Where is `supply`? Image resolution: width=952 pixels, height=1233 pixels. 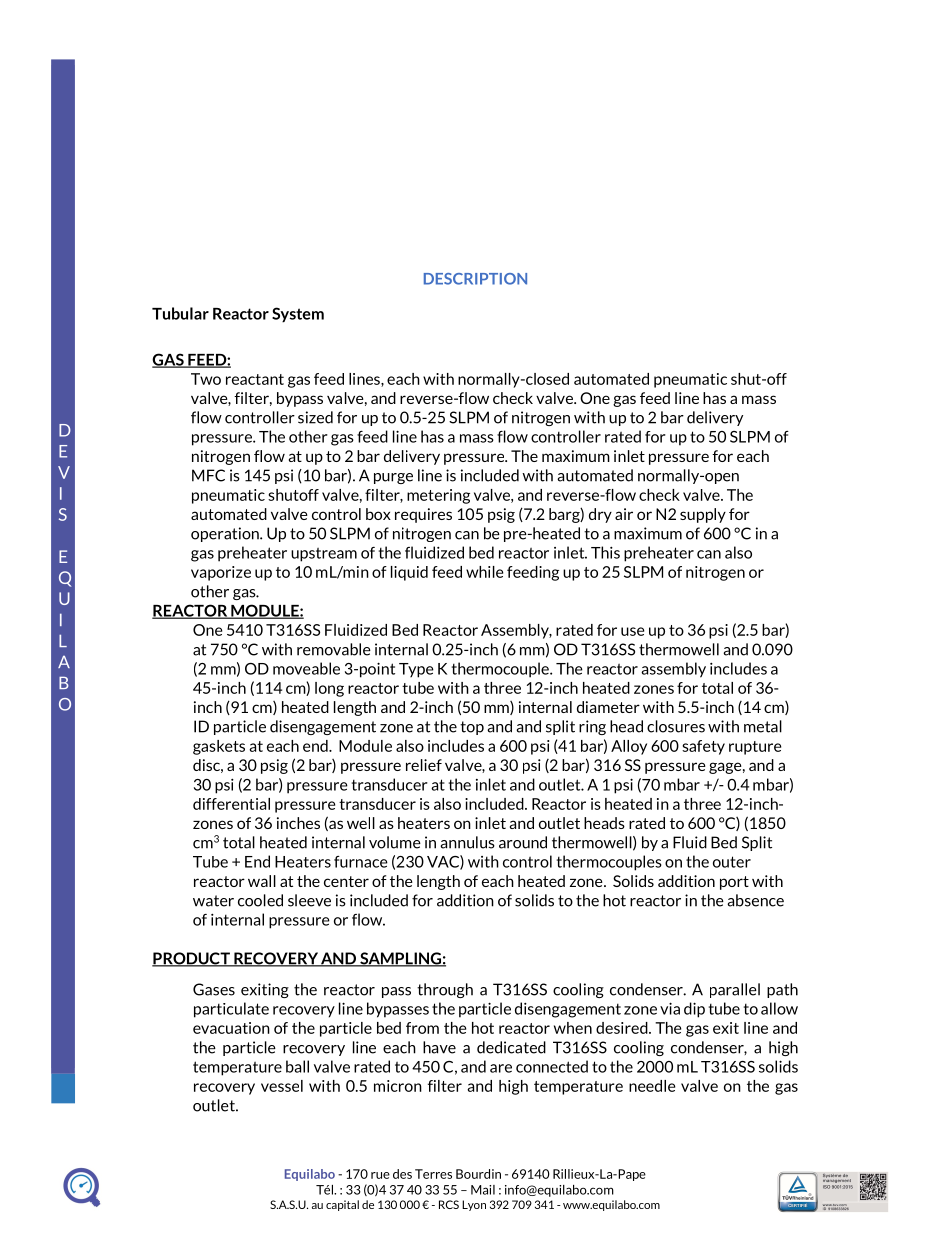
supply is located at coordinates (703, 515).
